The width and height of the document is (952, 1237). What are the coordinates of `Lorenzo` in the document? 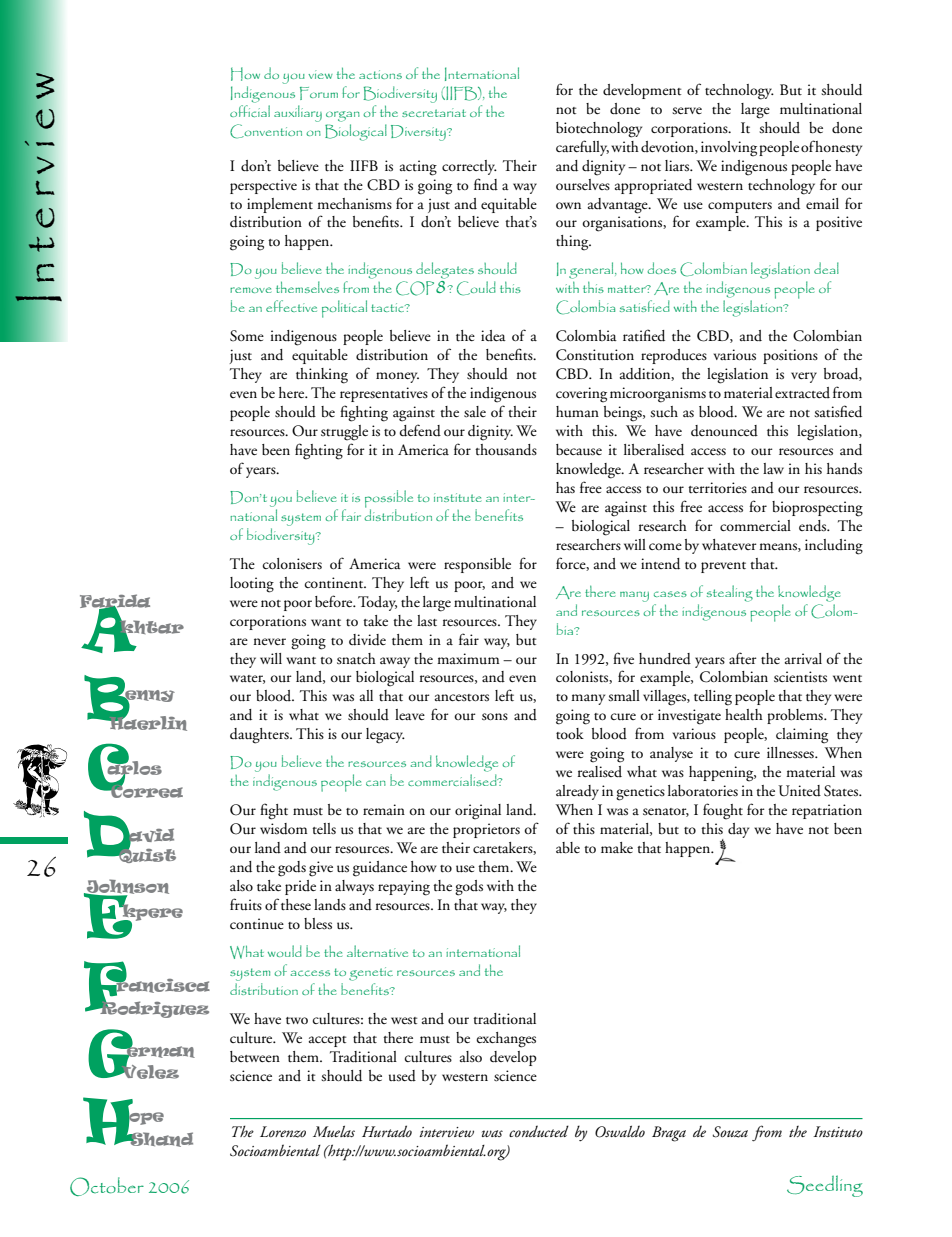 It's located at (283, 1132).
